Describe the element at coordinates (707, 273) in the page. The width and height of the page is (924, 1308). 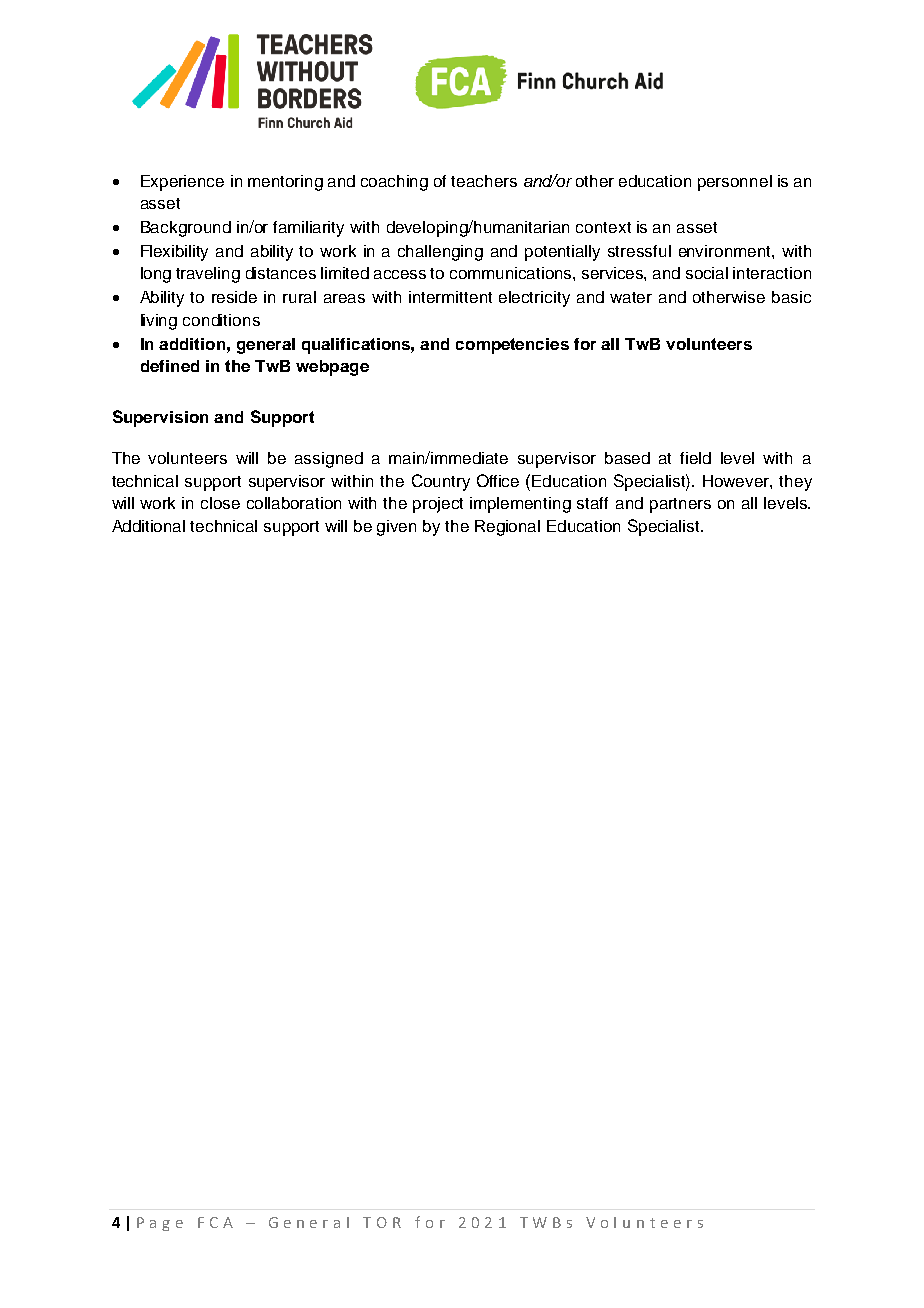
I see `social` at that location.
